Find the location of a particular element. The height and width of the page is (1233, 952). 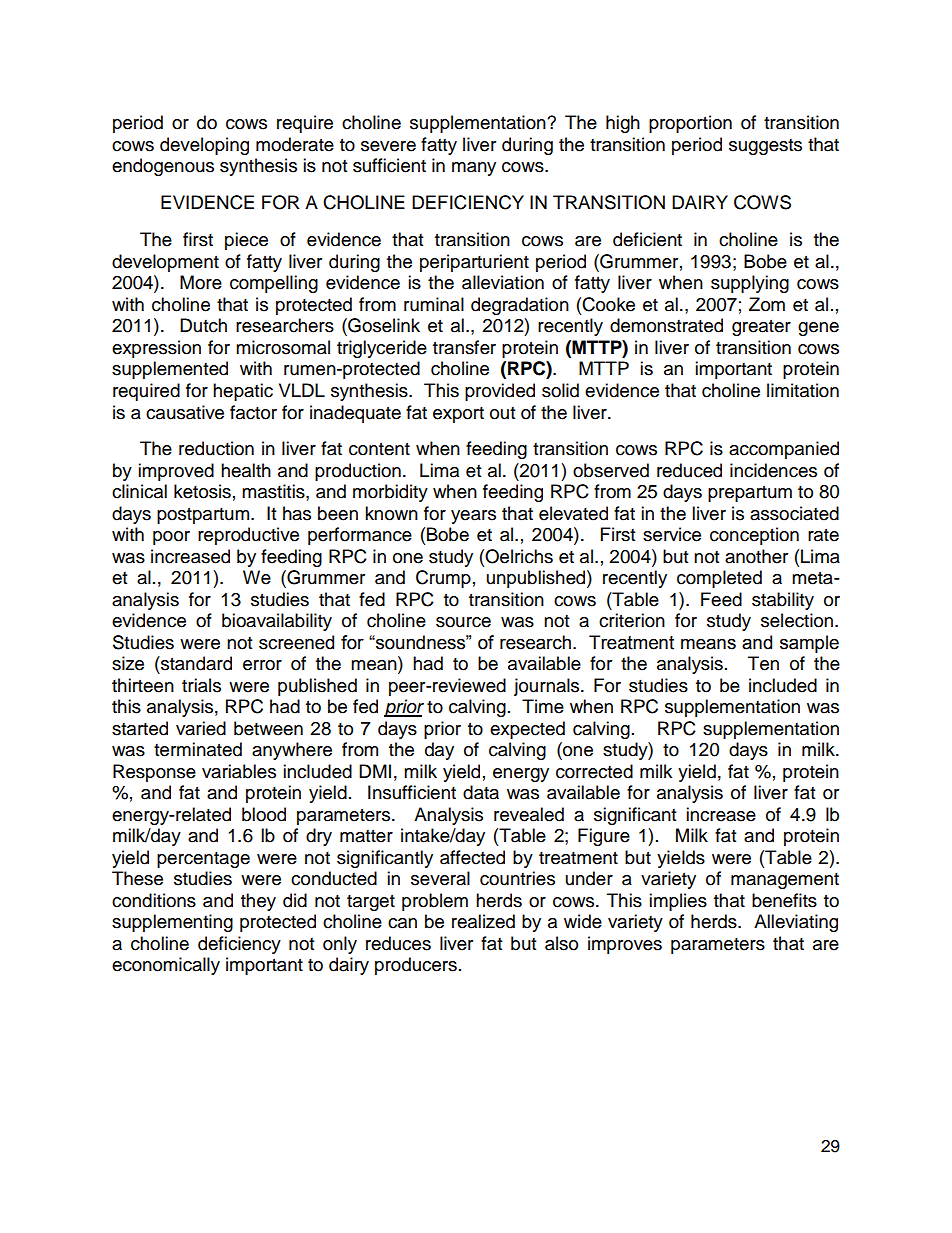

bioavailability is located at coordinates (277, 622).
